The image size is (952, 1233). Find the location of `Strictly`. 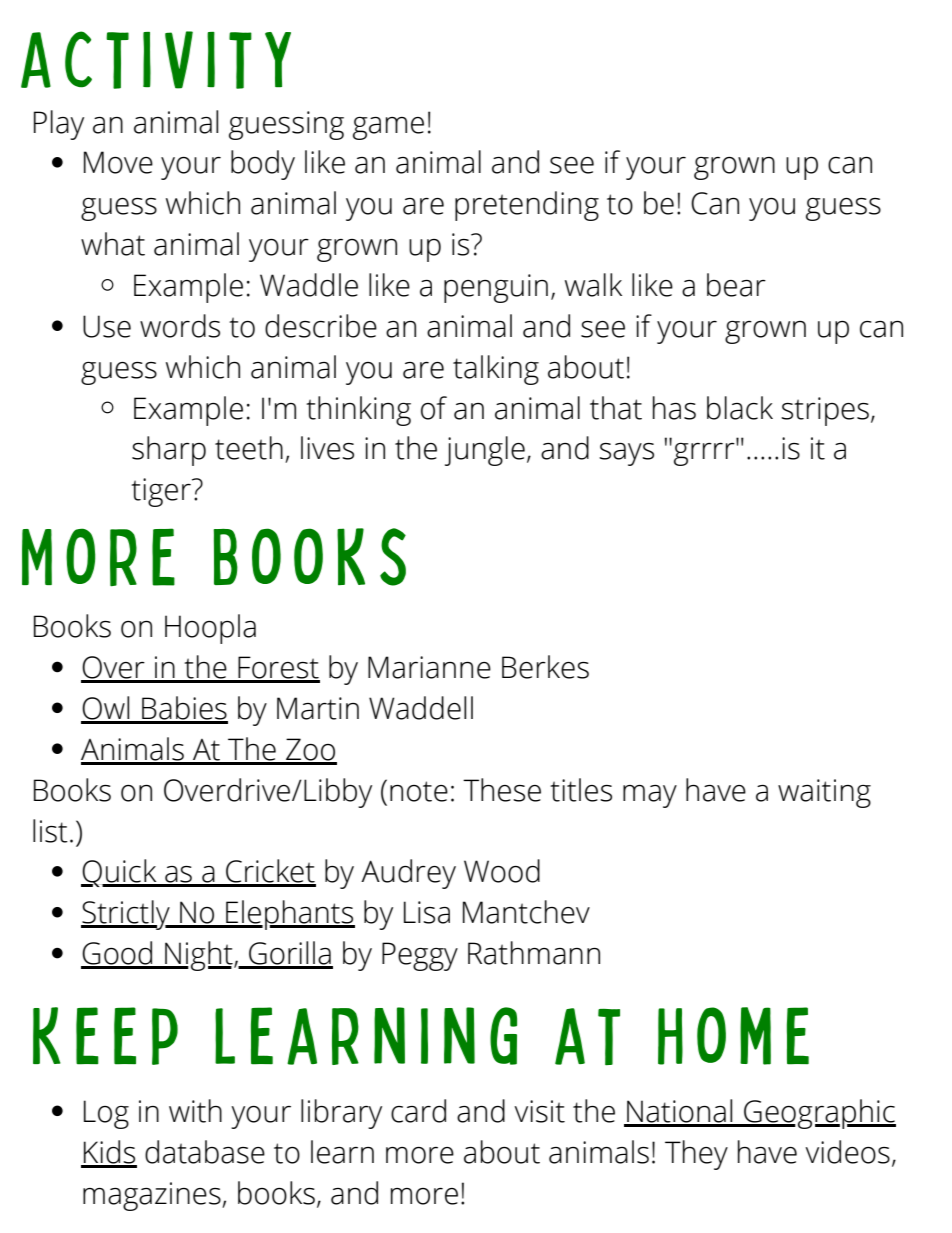

Strictly is located at coordinates (126, 915).
